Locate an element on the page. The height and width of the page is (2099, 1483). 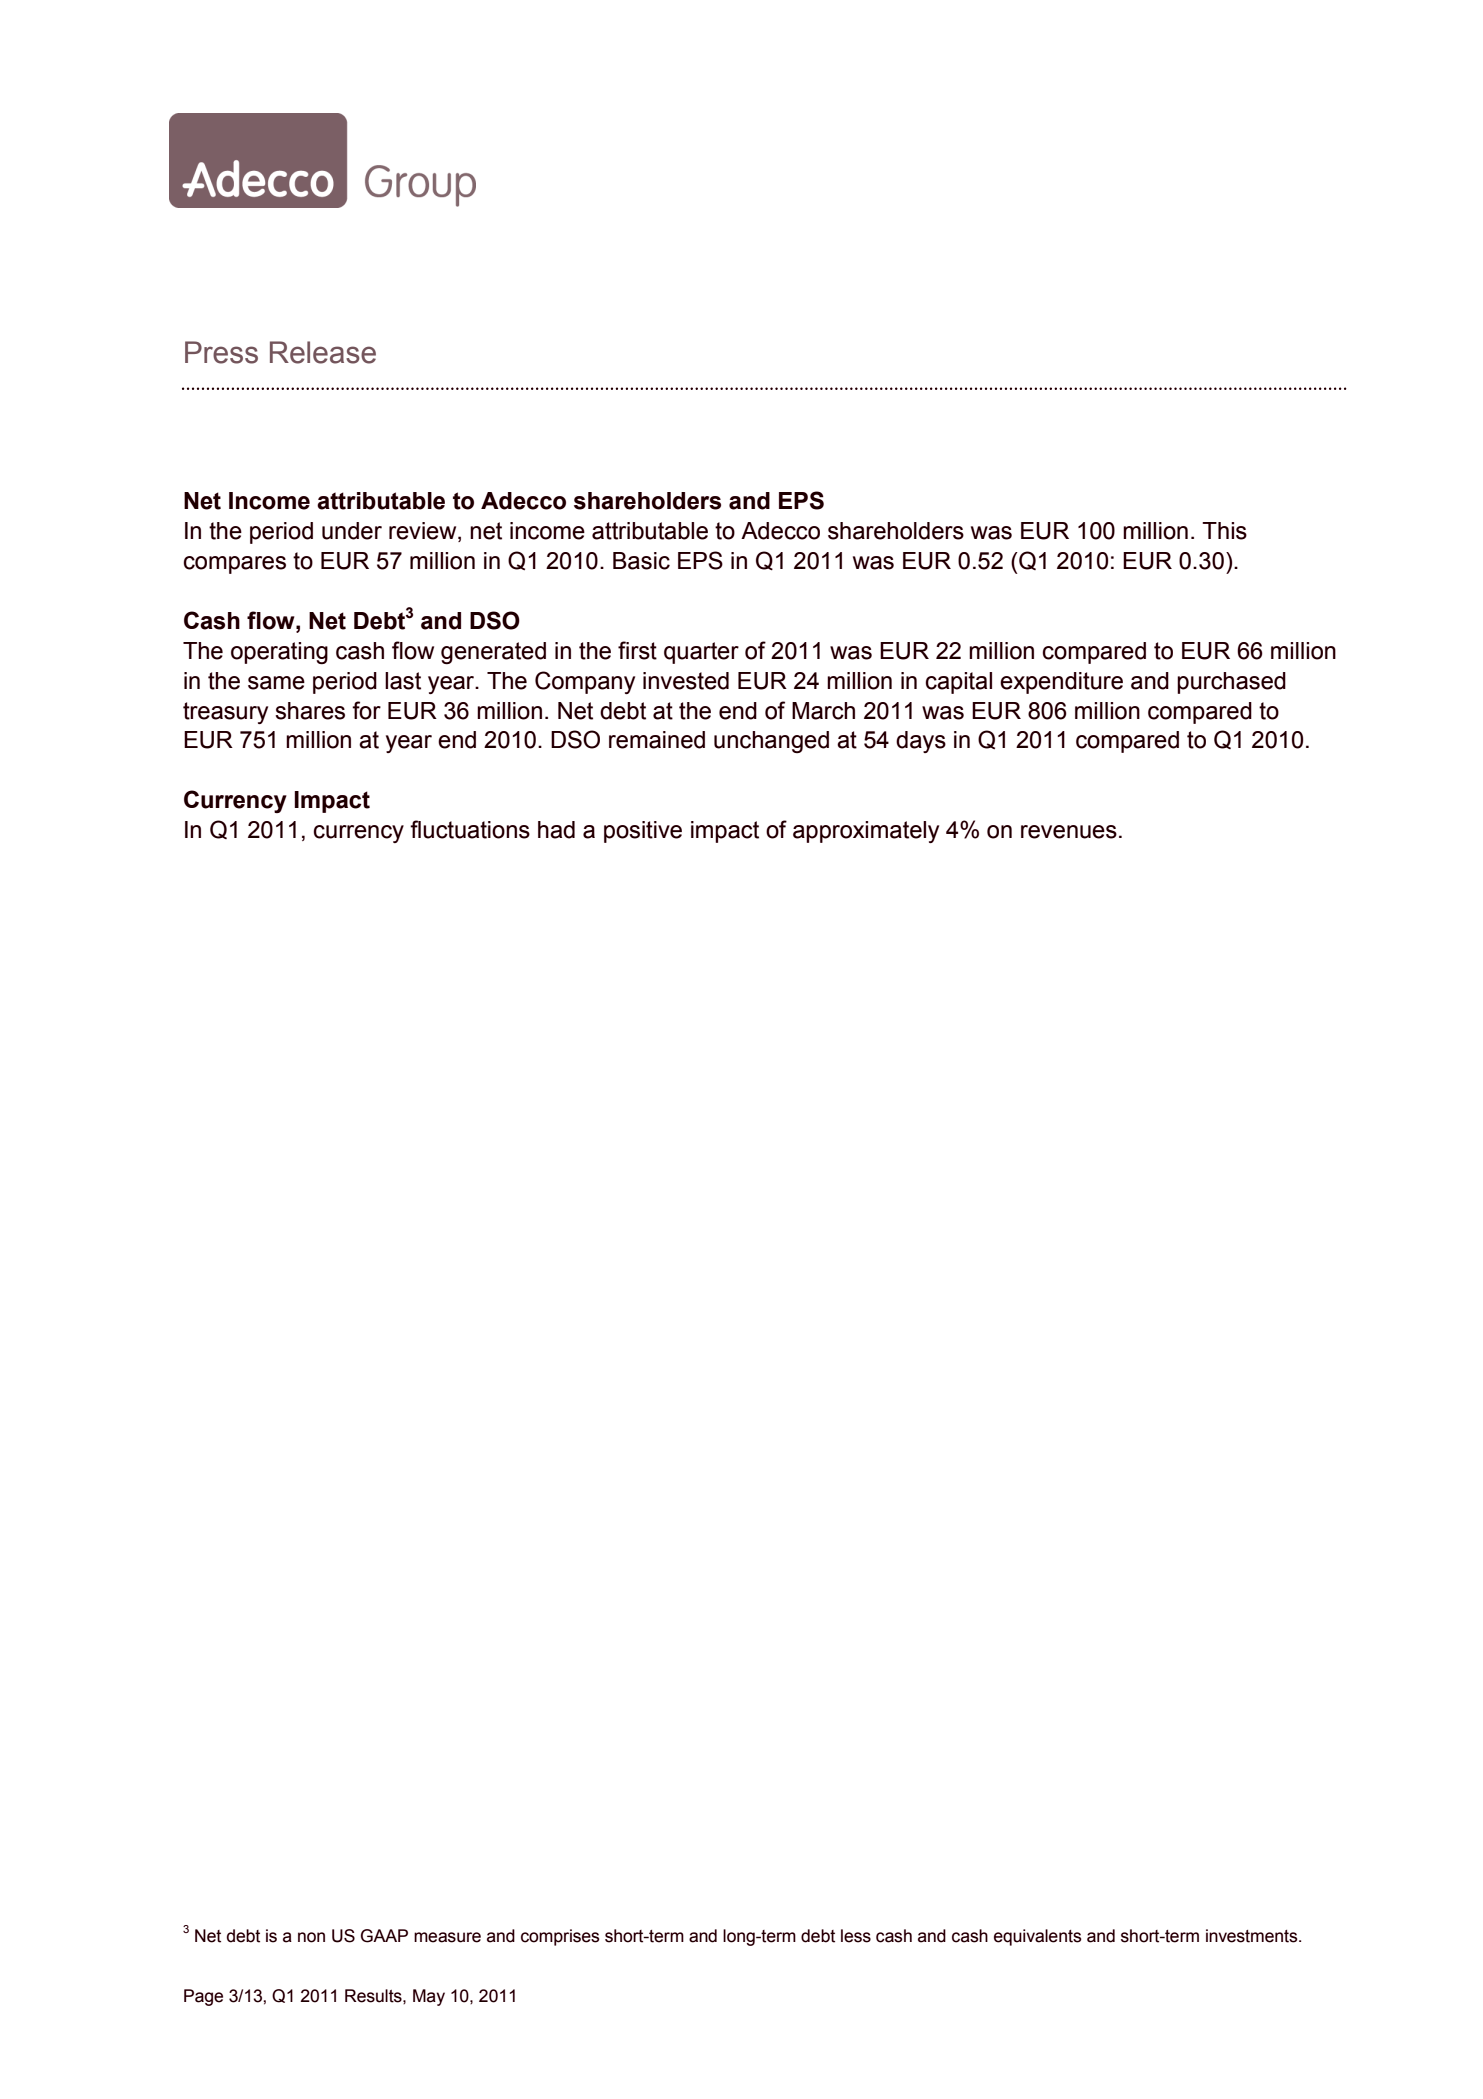
fluctuations is located at coordinates (470, 829).
